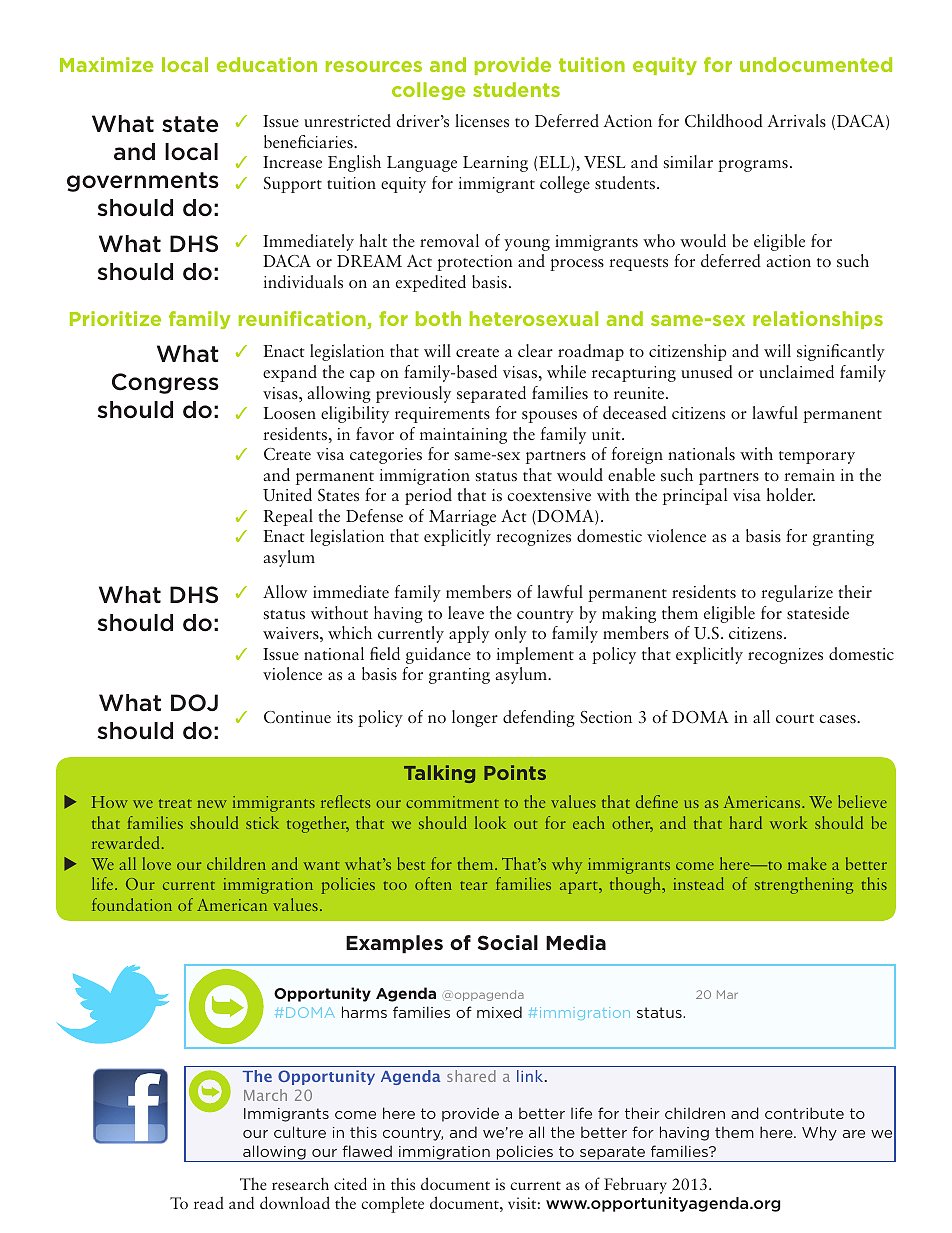 The image size is (952, 1233). Describe the element at coordinates (535, 350) in the screenshot. I see `clear` at that location.
